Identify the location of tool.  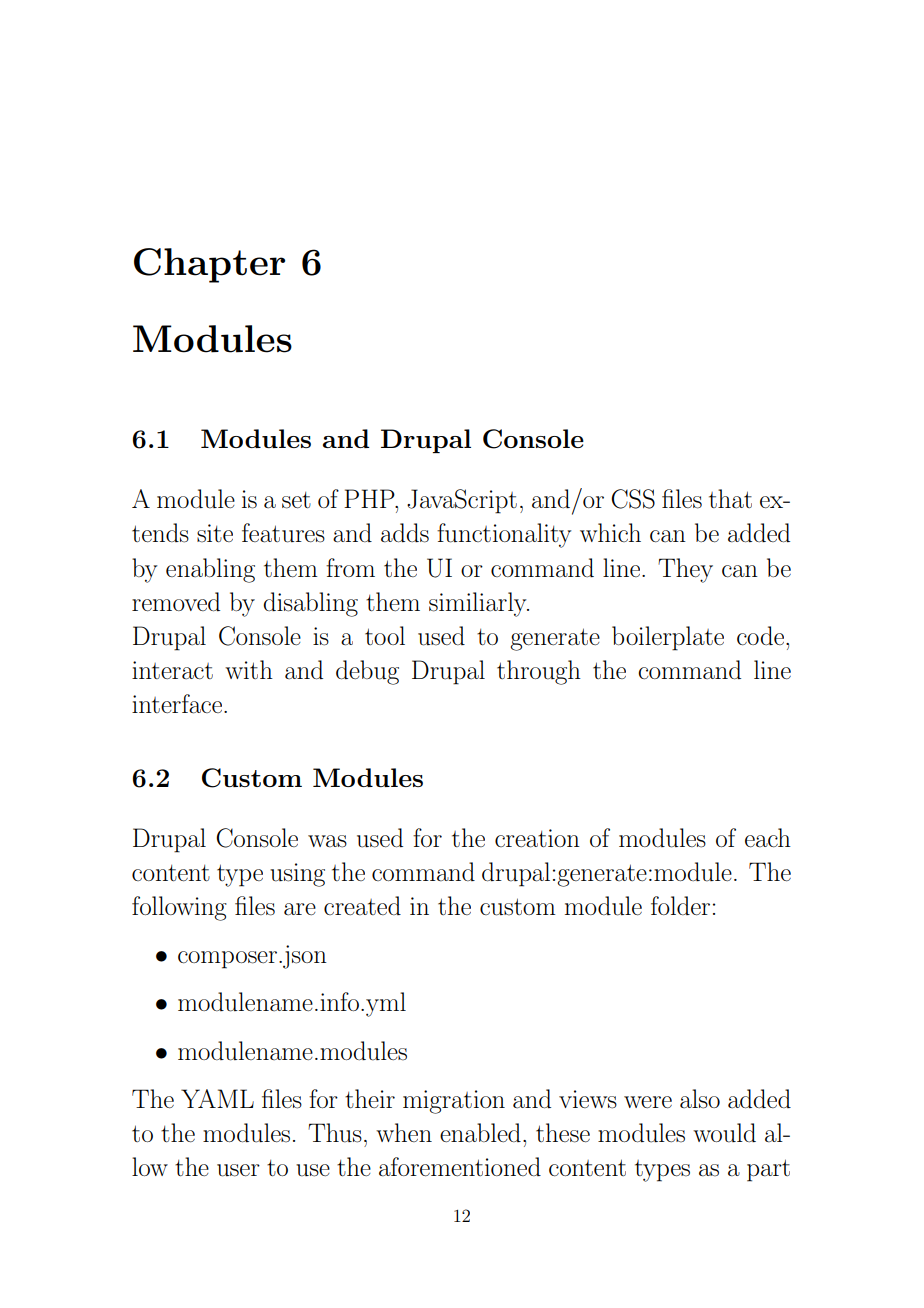
(385, 635).
